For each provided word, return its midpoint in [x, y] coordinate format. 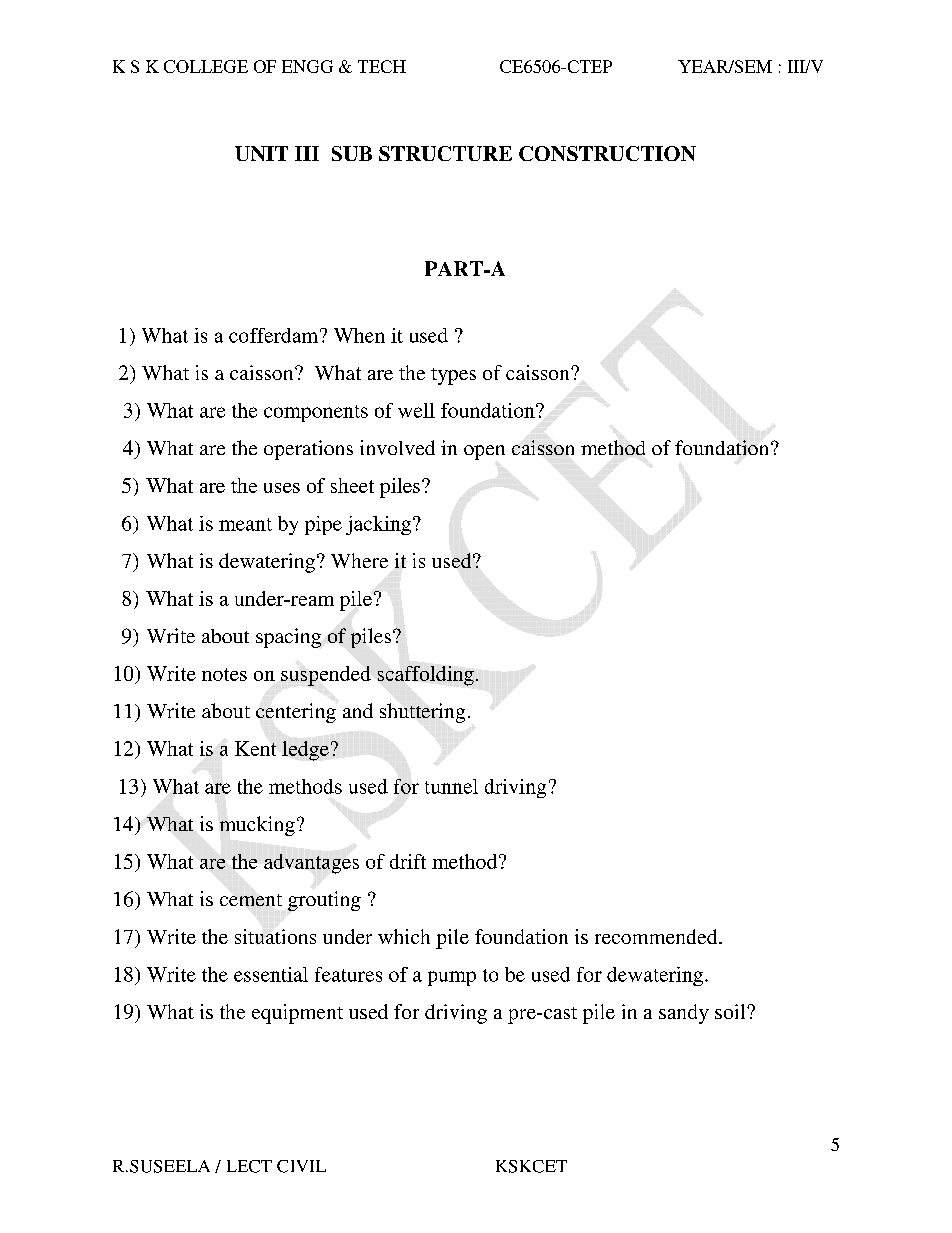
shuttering [422, 713]
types [453, 376]
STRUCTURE [445, 153]
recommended [657, 936]
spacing [288, 638]
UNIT [261, 153]
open [484, 452]
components [316, 413]
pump [452, 978]
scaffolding [426, 676]
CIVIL [301, 1166]
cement [251, 900]
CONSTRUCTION [607, 153]
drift [408, 861]
